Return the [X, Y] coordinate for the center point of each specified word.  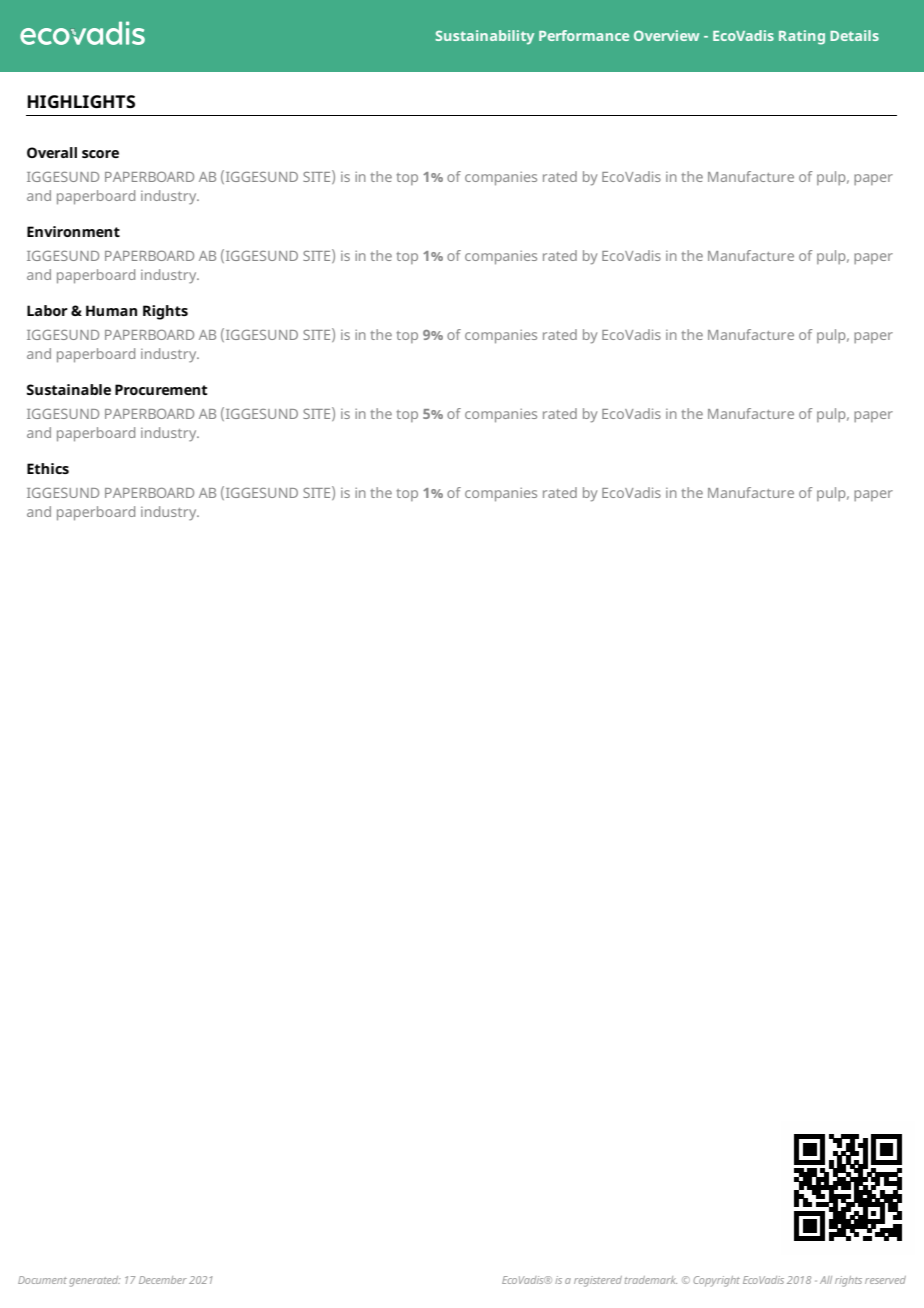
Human [111, 310]
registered [598, 1281]
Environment [73, 231]
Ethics [48, 468]
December [163, 1280]
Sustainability [484, 37]
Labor [47, 310]
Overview [666, 35]
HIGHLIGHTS [81, 101]
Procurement [161, 389]
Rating [802, 37]
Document [42, 1280]
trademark [651, 1280]
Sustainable [69, 389]
